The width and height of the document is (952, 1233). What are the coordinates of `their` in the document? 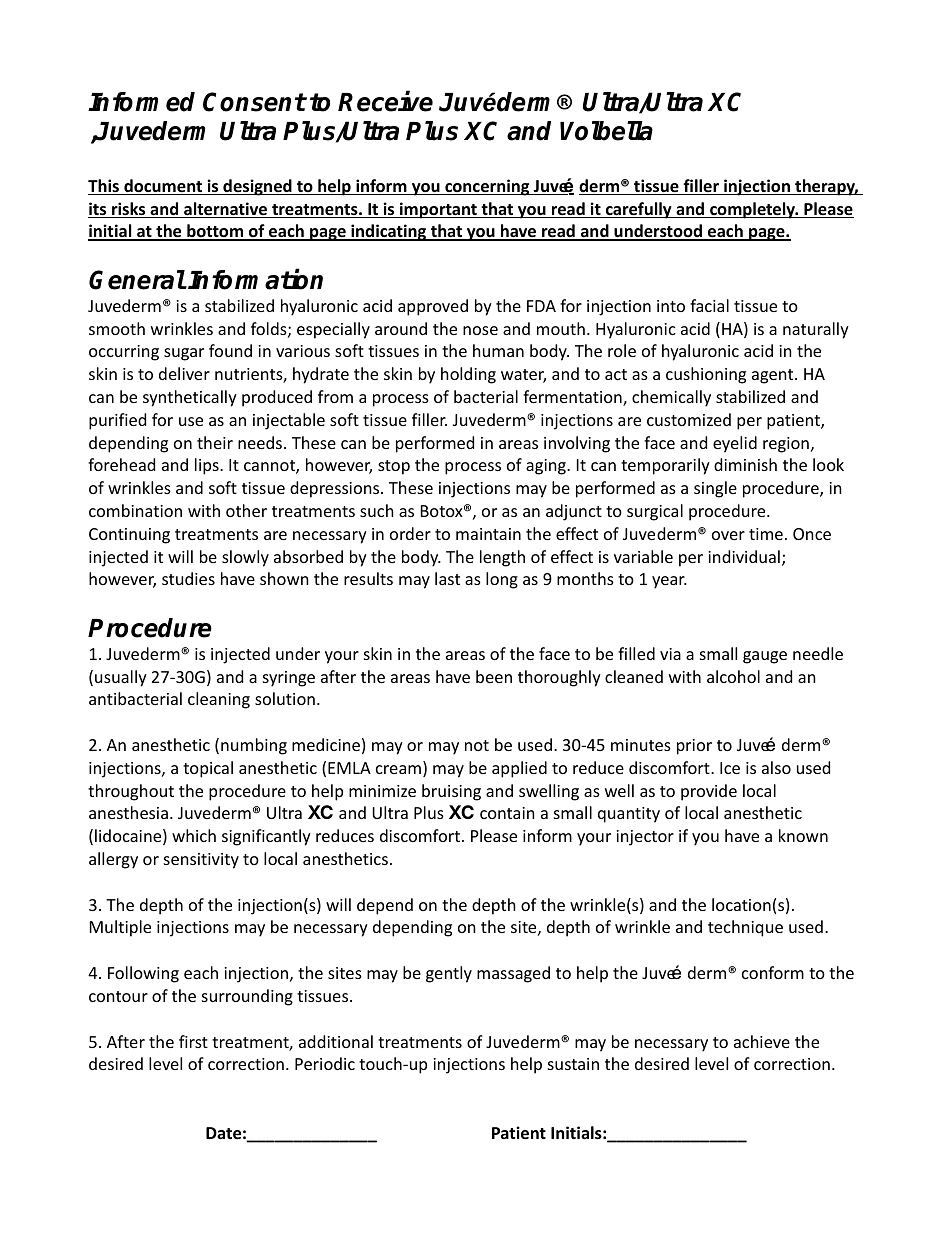 It's located at (215, 442).
